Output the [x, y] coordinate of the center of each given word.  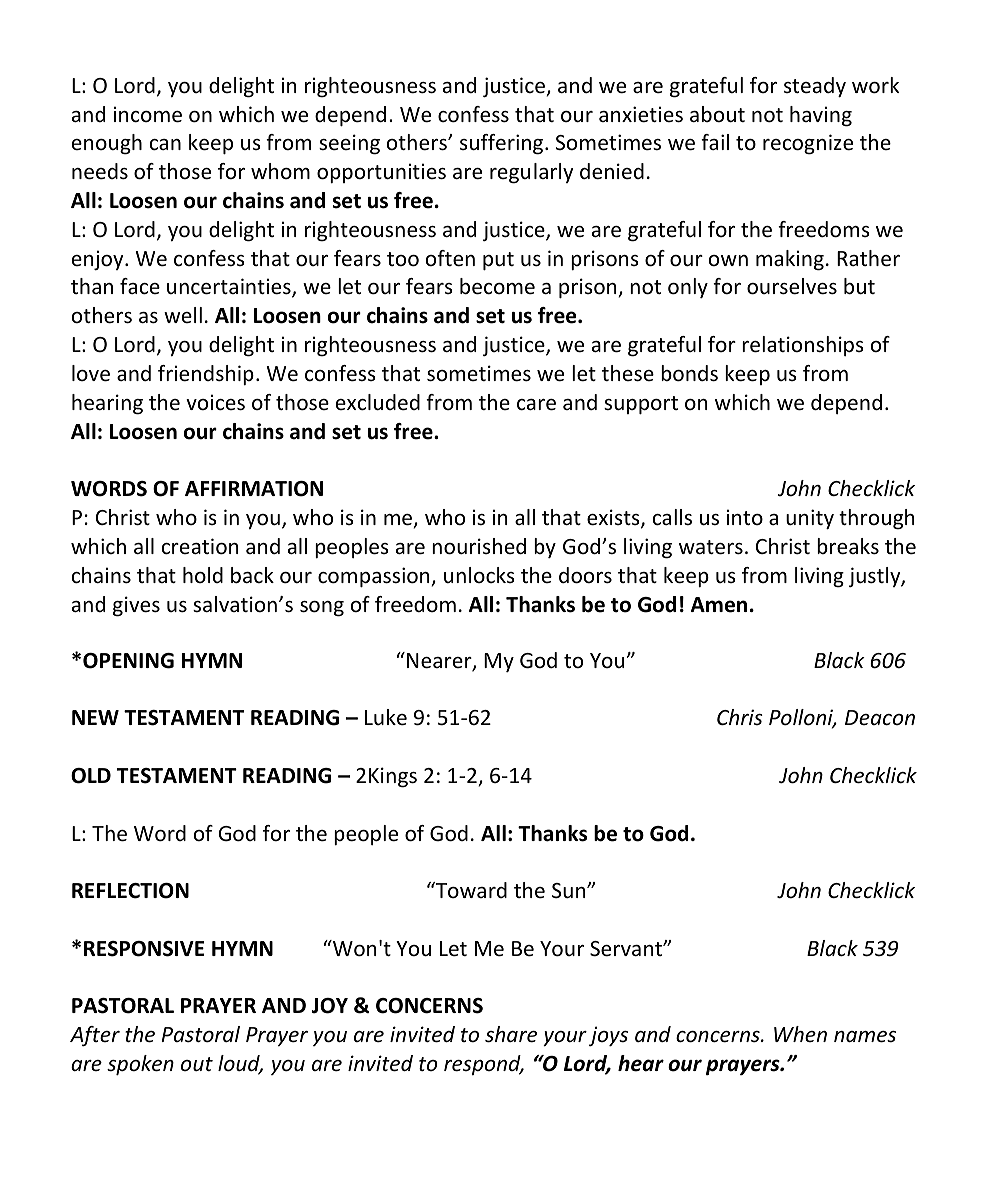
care [536, 405]
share [511, 1034]
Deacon [880, 717]
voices [215, 402]
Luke [386, 717]
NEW [95, 717]
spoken [140, 1065]
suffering [503, 144]
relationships [803, 346]
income [148, 114]
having [821, 116]
